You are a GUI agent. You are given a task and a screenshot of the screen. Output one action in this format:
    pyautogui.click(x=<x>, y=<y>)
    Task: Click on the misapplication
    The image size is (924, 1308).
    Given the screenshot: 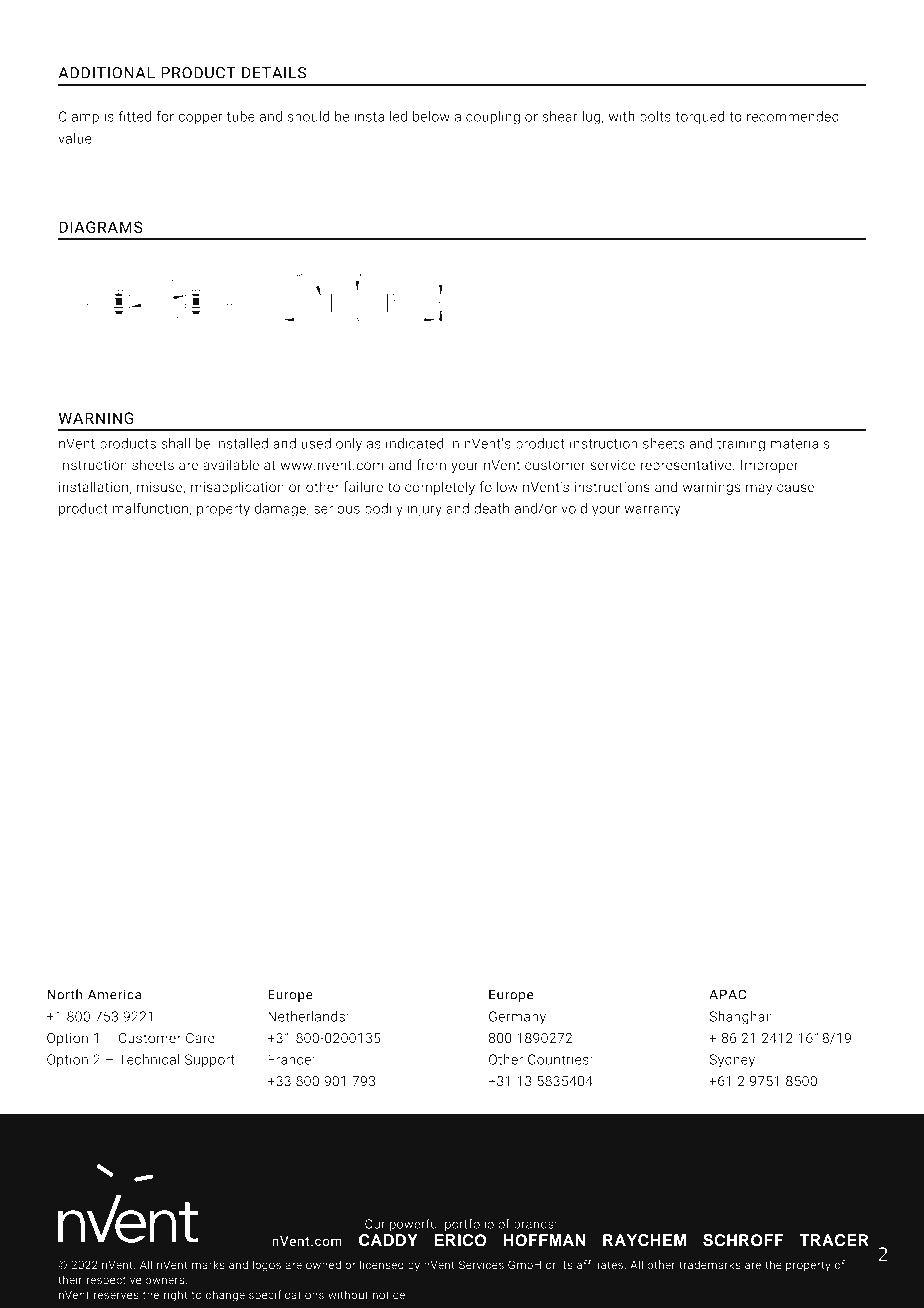 What is the action you would take?
    pyautogui.click(x=237, y=488)
